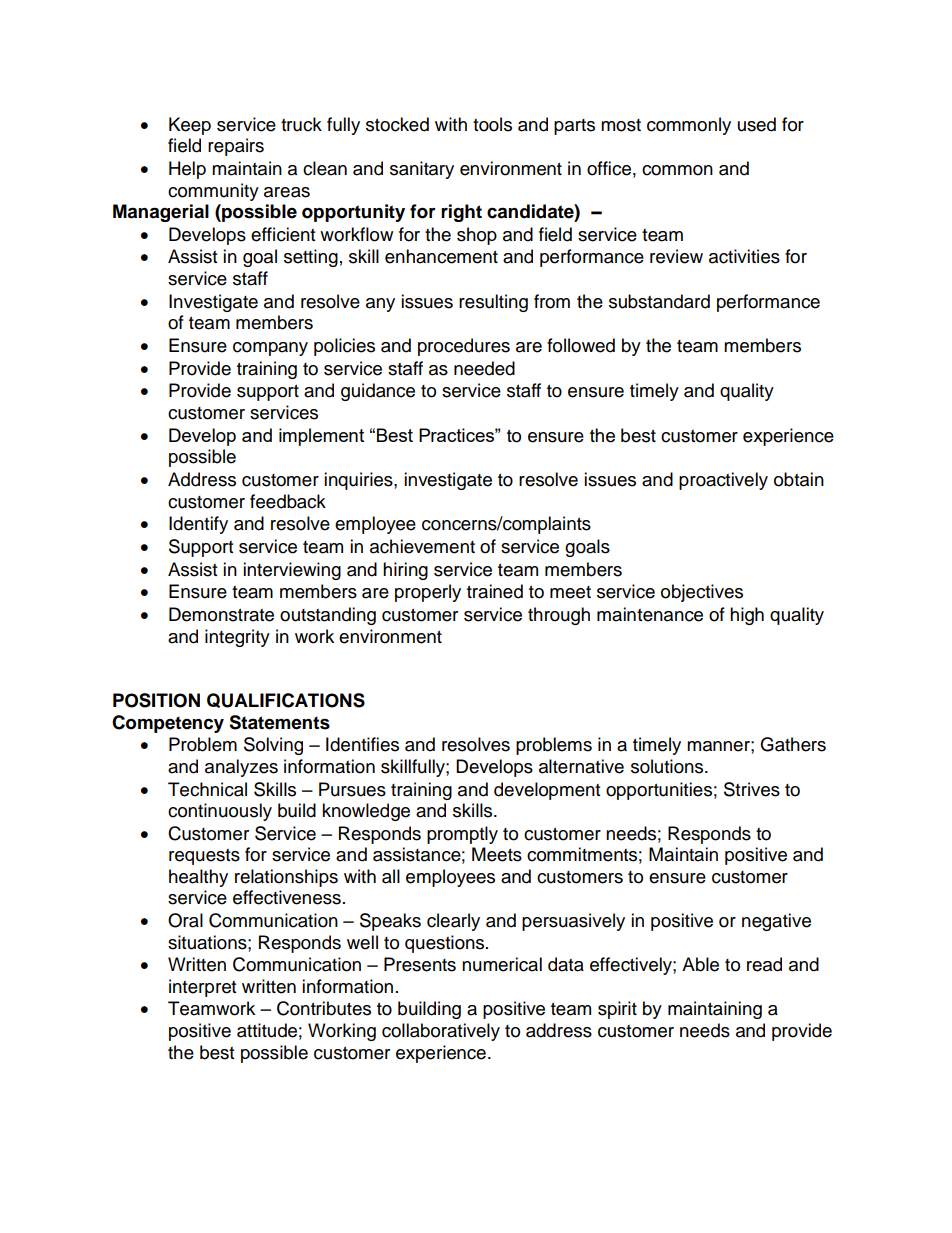 This screenshot has height=1233, width=952. I want to click on promptly, so click(462, 835).
